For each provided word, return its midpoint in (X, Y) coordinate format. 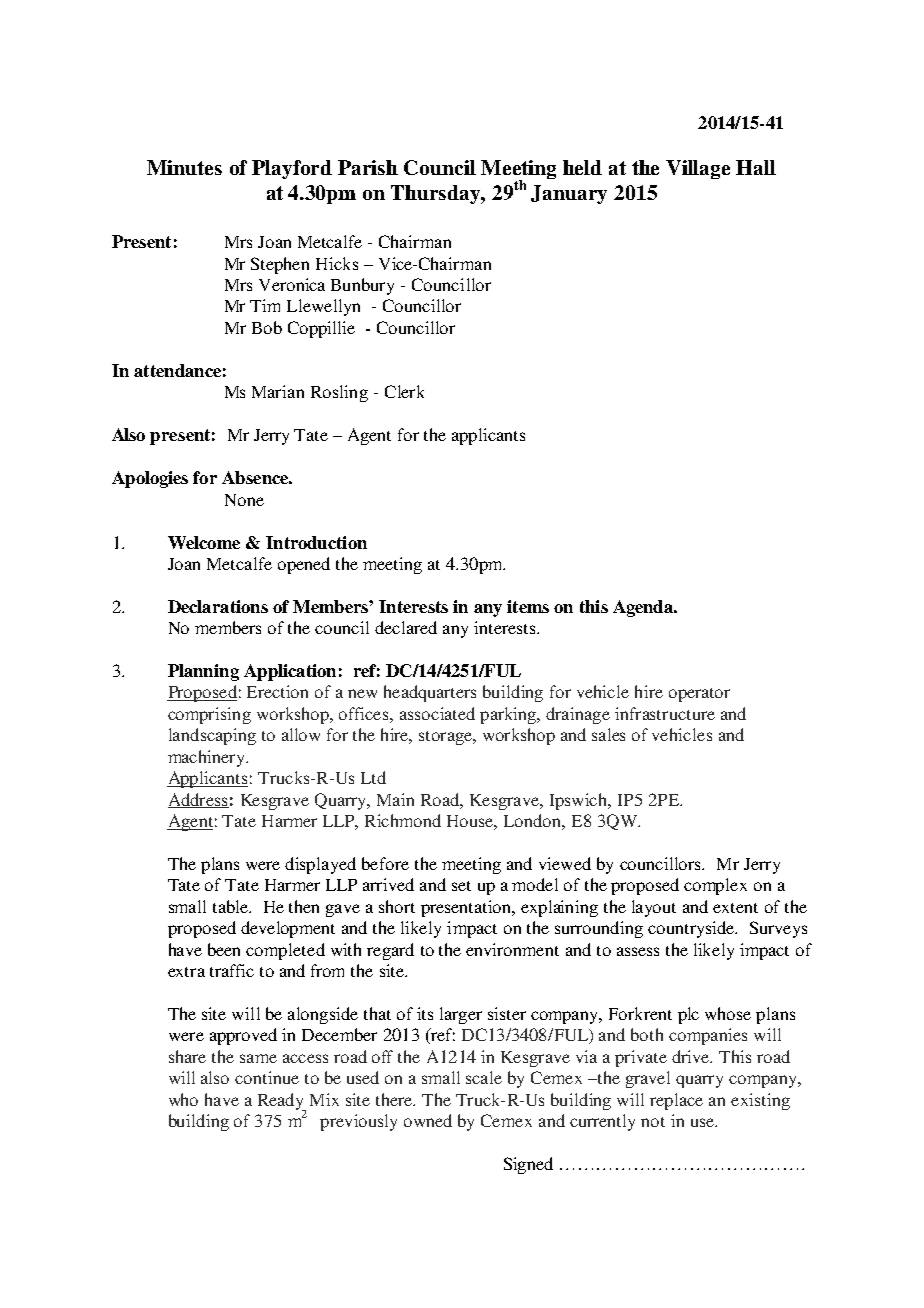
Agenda (644, 608)
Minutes (184, 167)
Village (698, 169)
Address (198, 800)
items (528, 606)
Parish (368, 167)
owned (428, 1120)
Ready (282, 1102)
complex (715, 886)
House (472, 822)
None (244, 500)
